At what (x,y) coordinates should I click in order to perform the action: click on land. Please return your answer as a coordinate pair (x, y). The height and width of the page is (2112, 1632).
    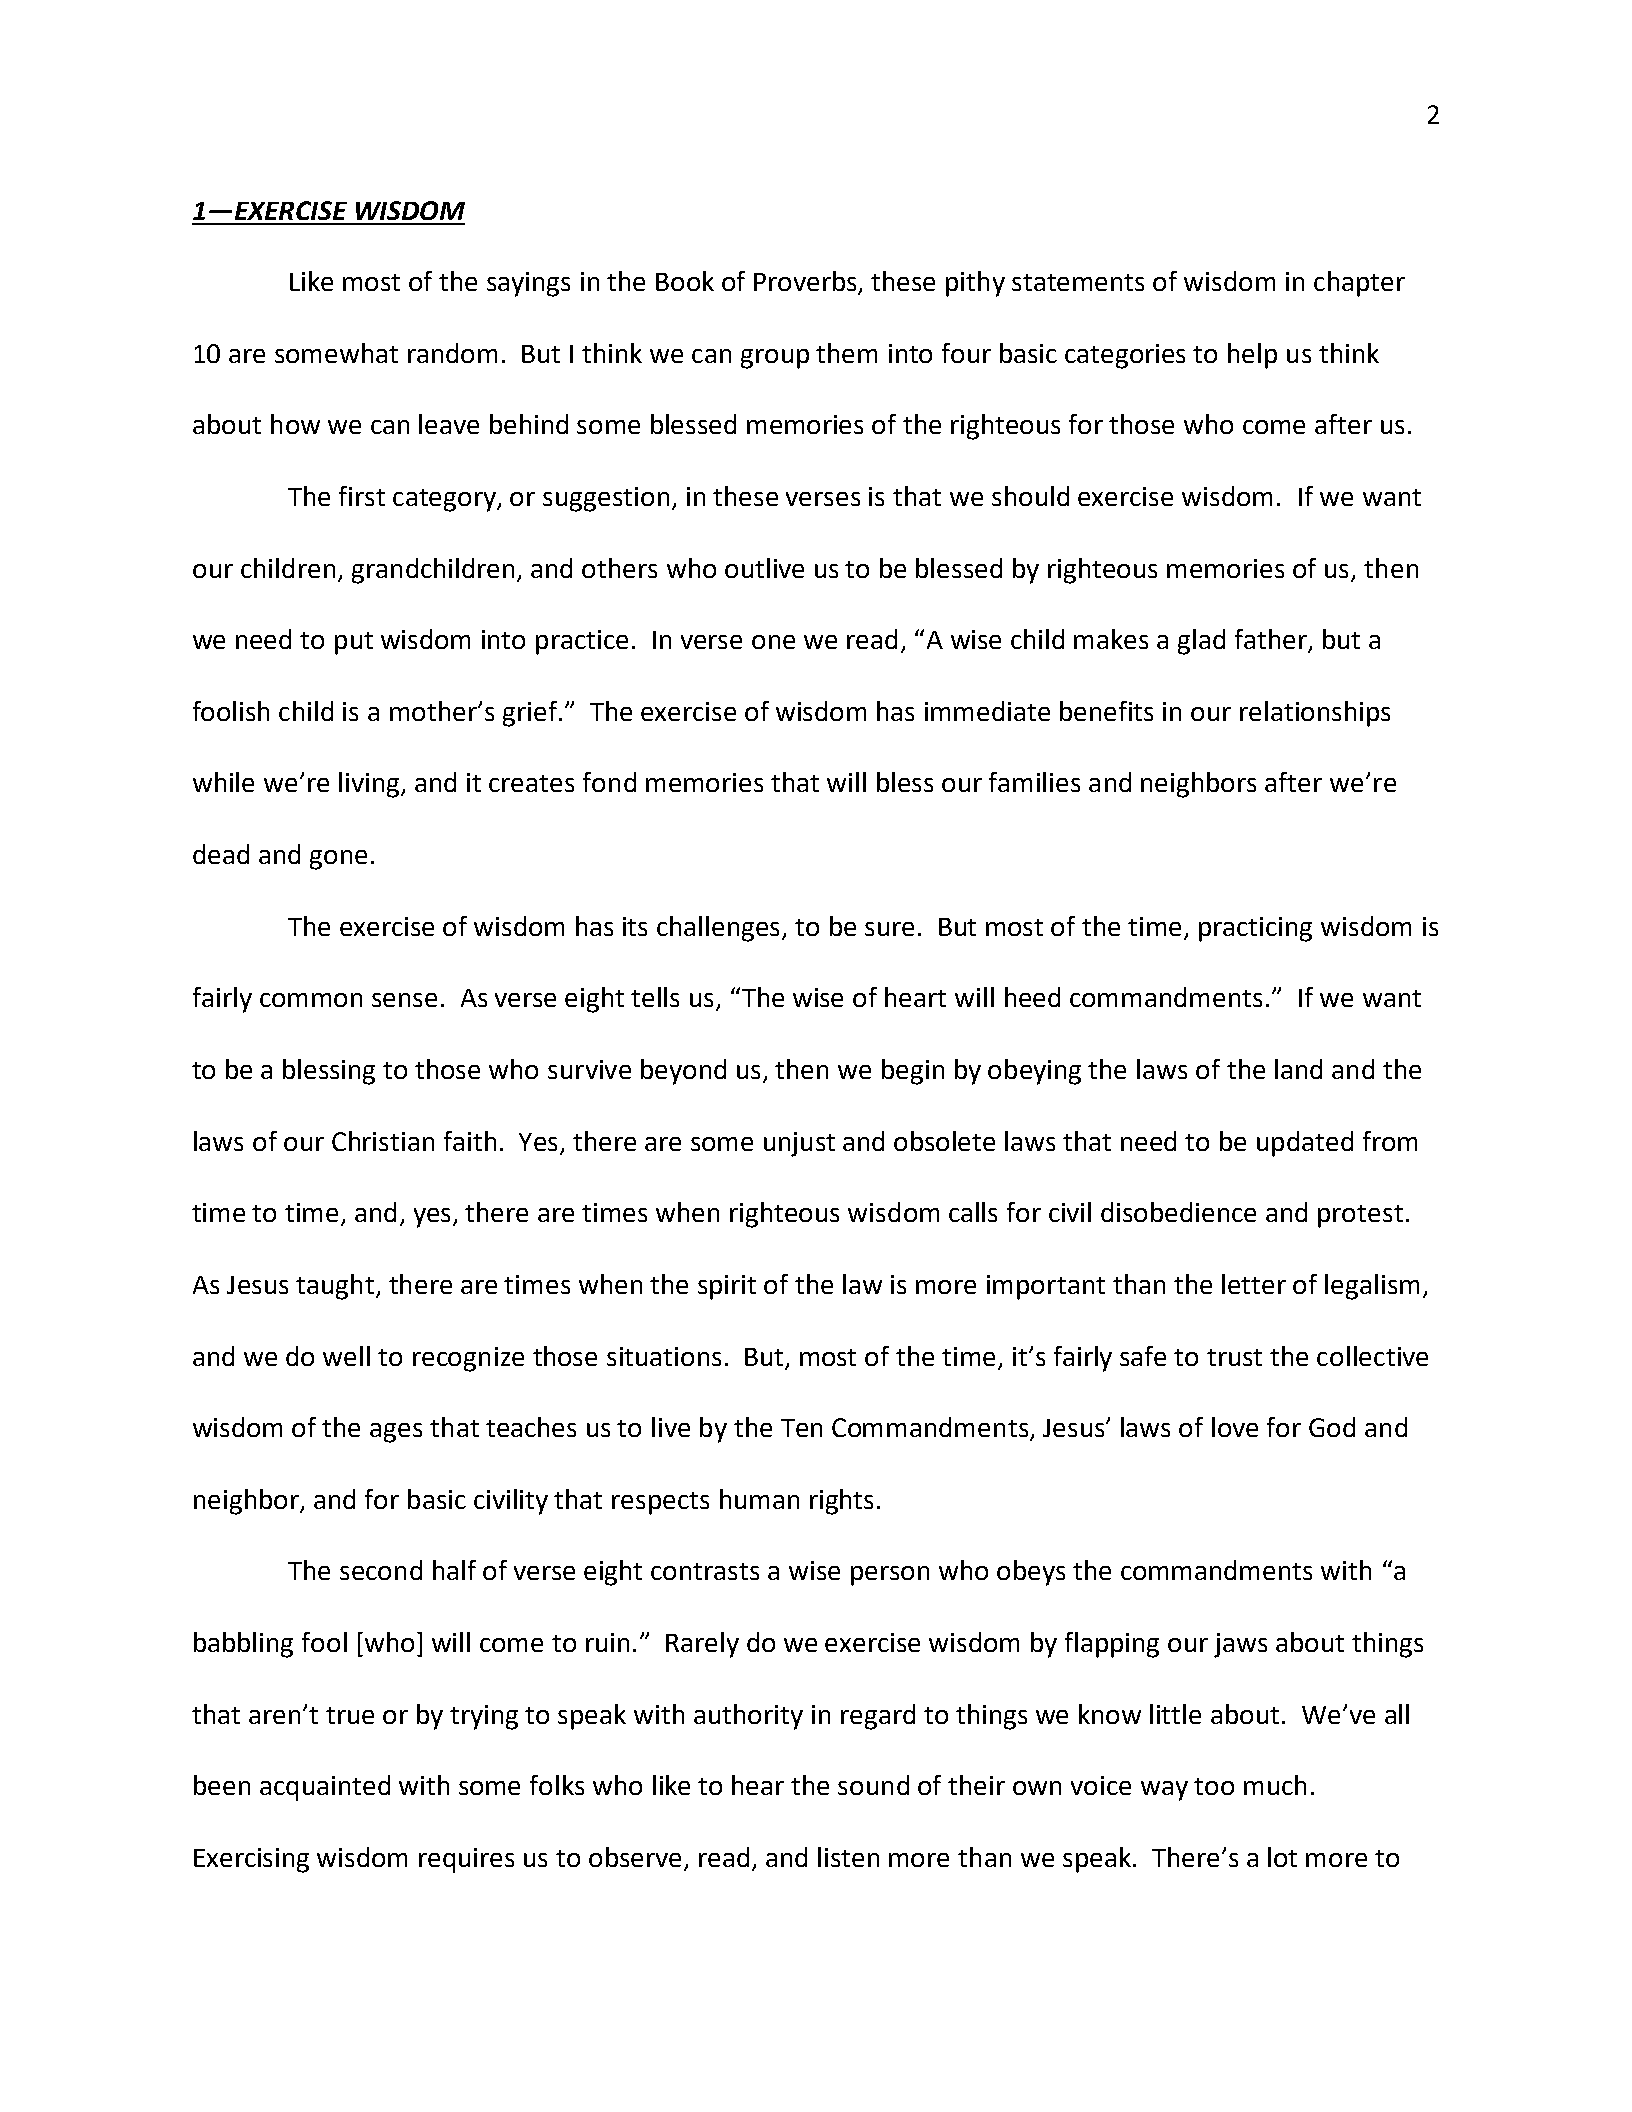
    Looking at the image, I should click on (1298, 1069).
